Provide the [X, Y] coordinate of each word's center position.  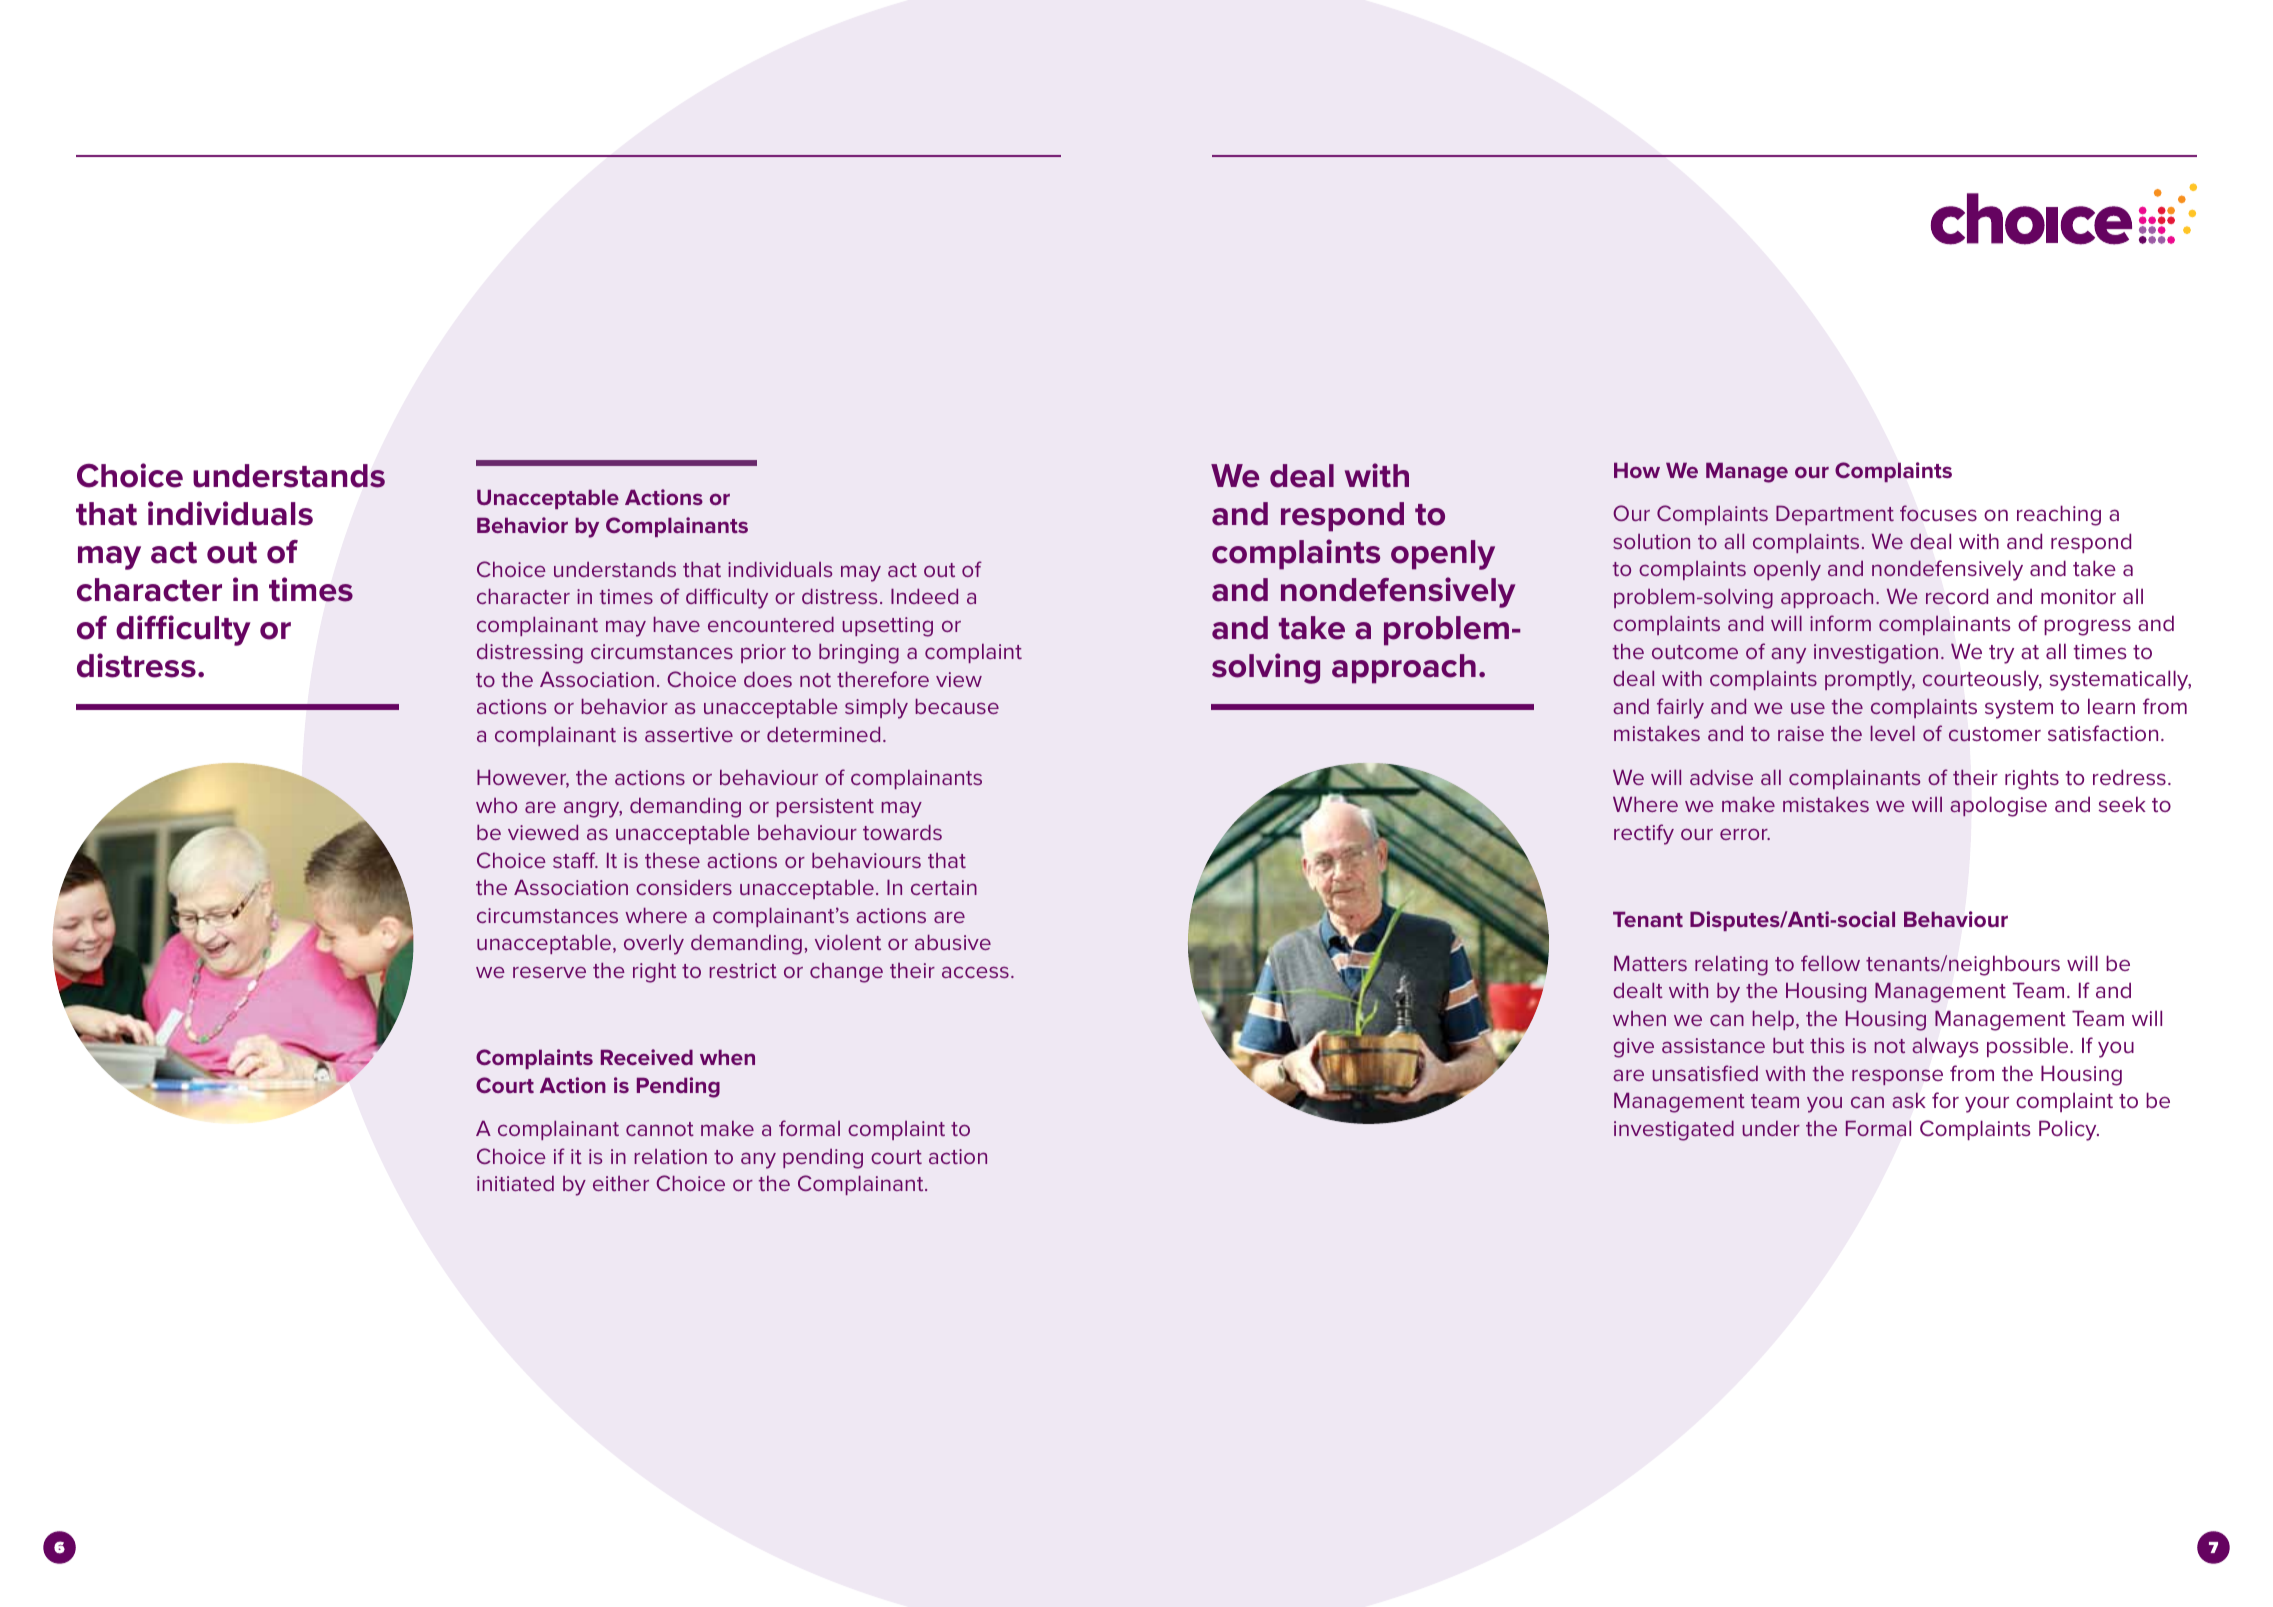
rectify [1644, 834]
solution [1651, 541]
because [957, 706]
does [768, 679]
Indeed [924, 596]
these [672, 860]
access [975, 972]
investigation [1876, 654]
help [1773, 1020]
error [1745, 834]
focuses [1938, 513]
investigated [1674, 1131]
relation [671, 1156]
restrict [743, 970]
